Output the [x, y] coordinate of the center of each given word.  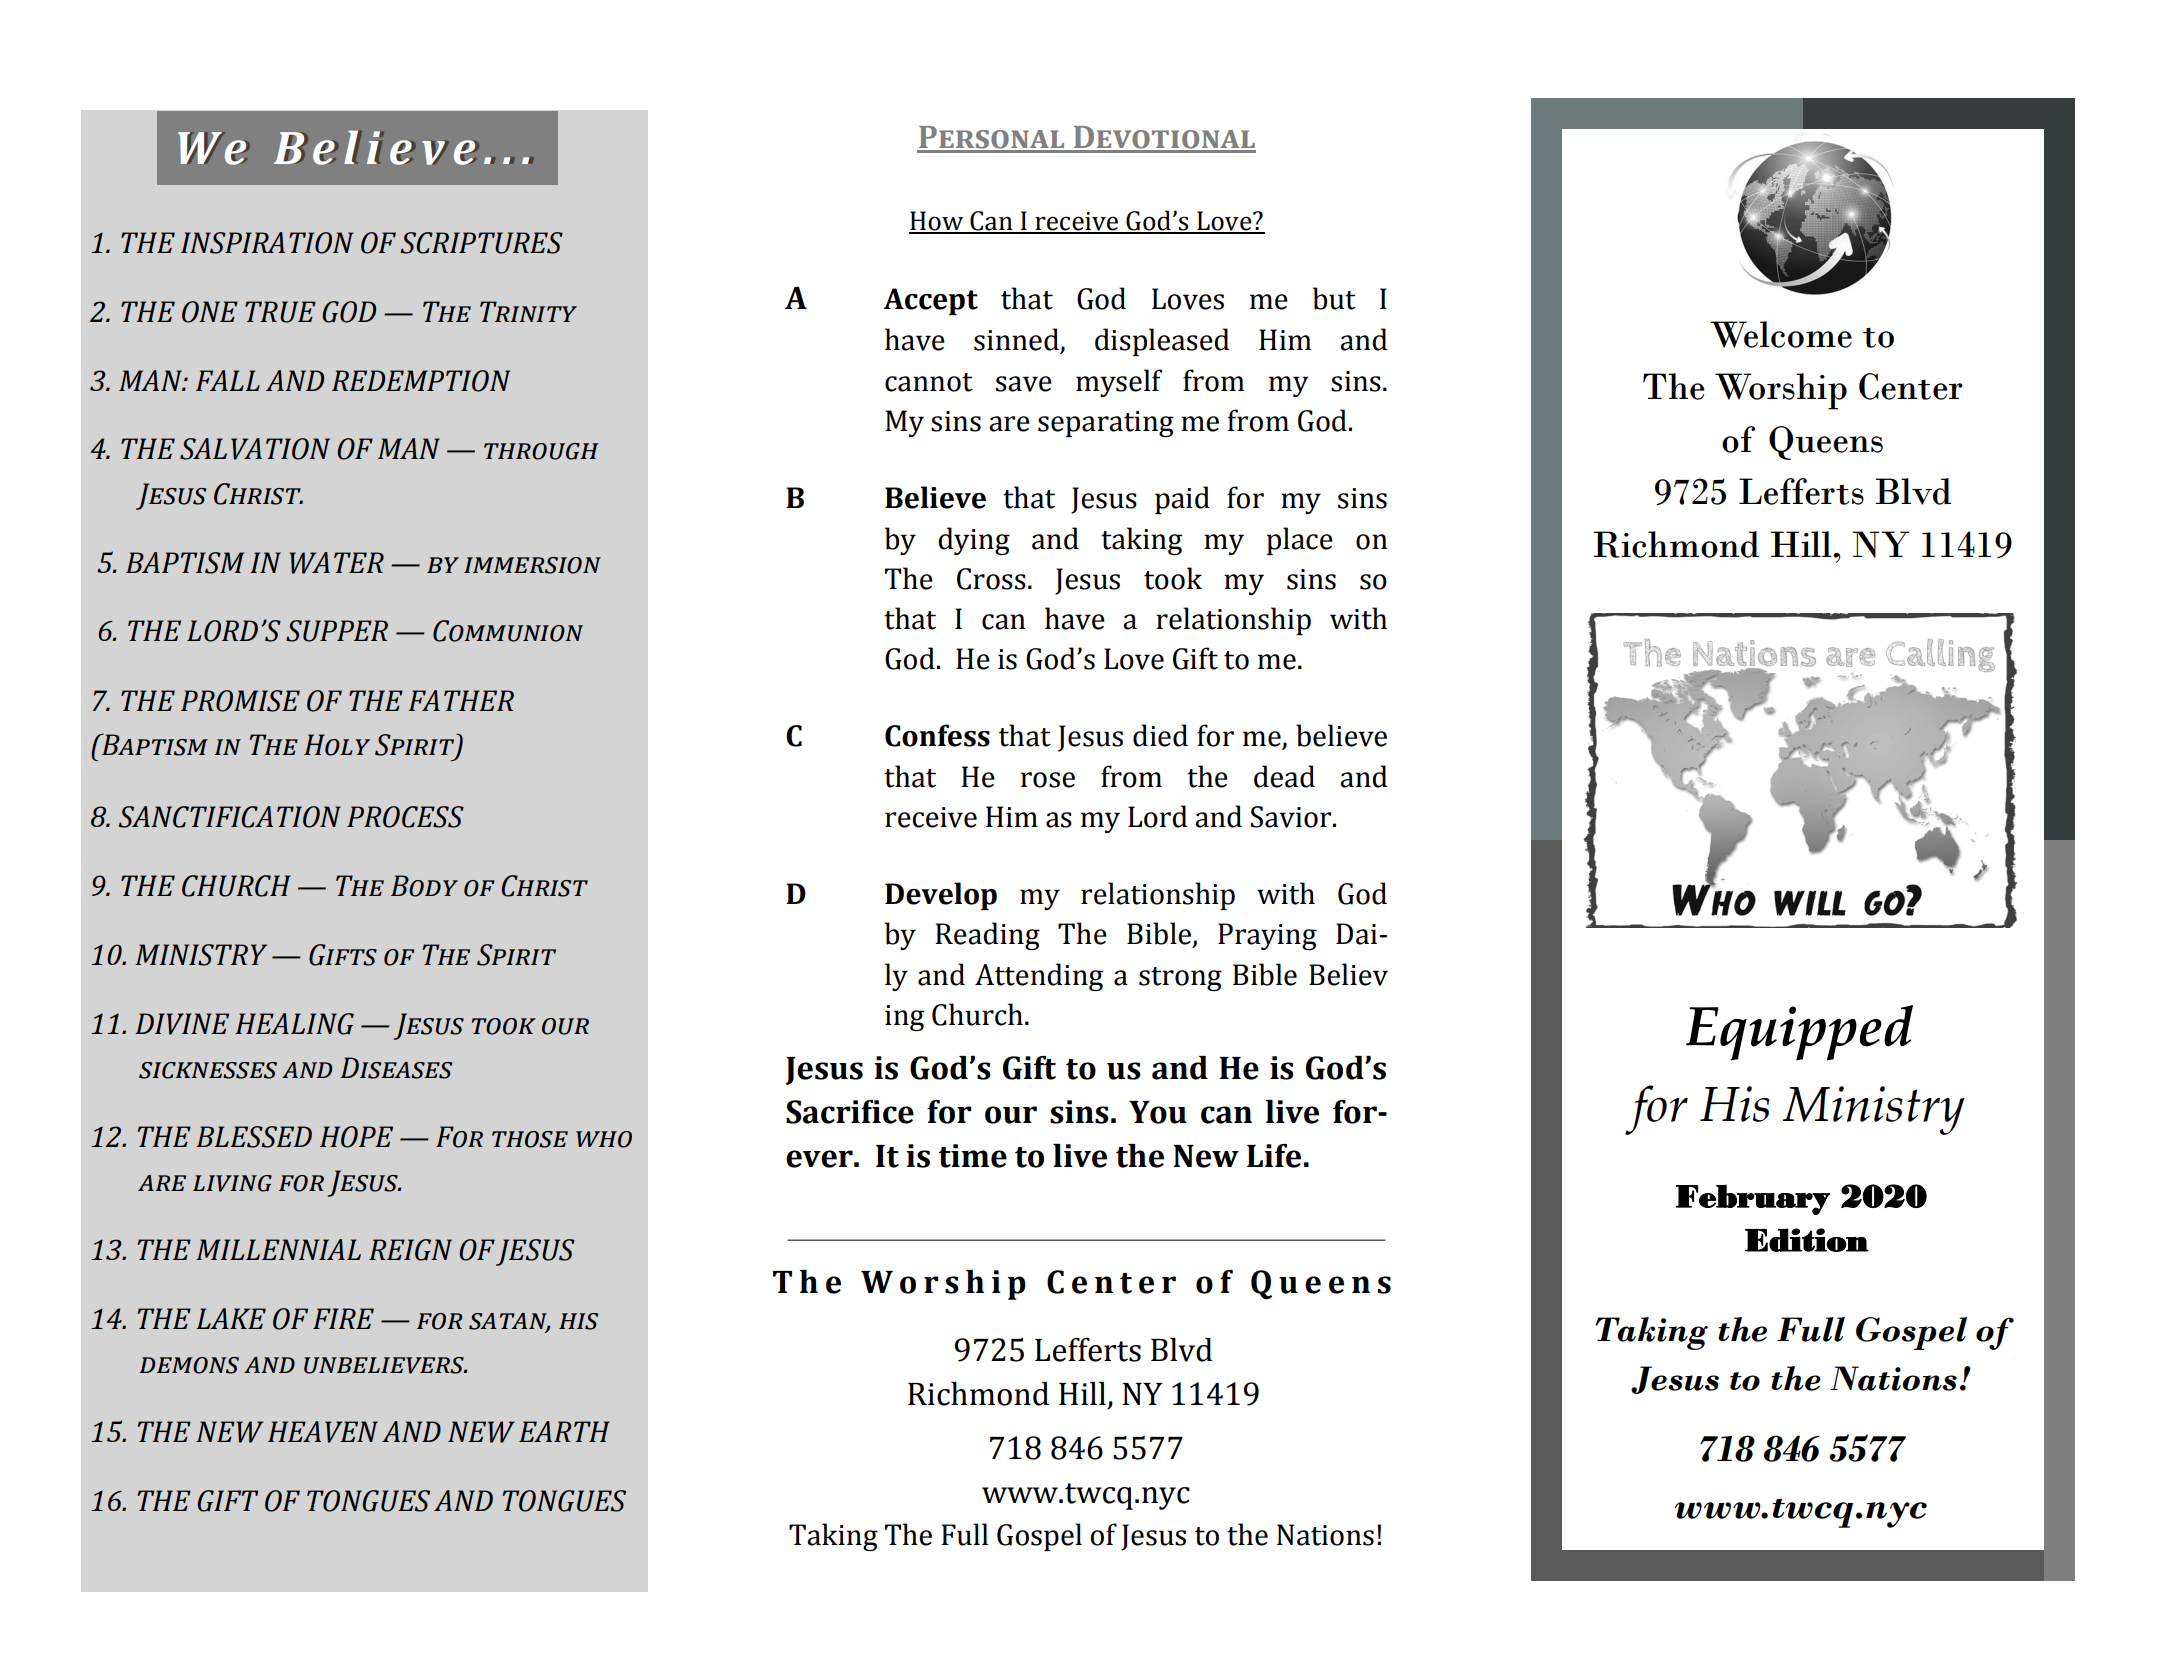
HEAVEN [323, 1432]
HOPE [356, 1137]
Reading [987, 936]
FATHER [461, 700]
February [1753, 1199]
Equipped [1799, 1033]
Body [424, 886]
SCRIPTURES [481, 243]
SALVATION [255, 449]
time [973, 1156]
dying [974, 541]
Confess [937, 735]
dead [1284, 776]
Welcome [1781, 334]
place [1299, 541]
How [937, 222]
